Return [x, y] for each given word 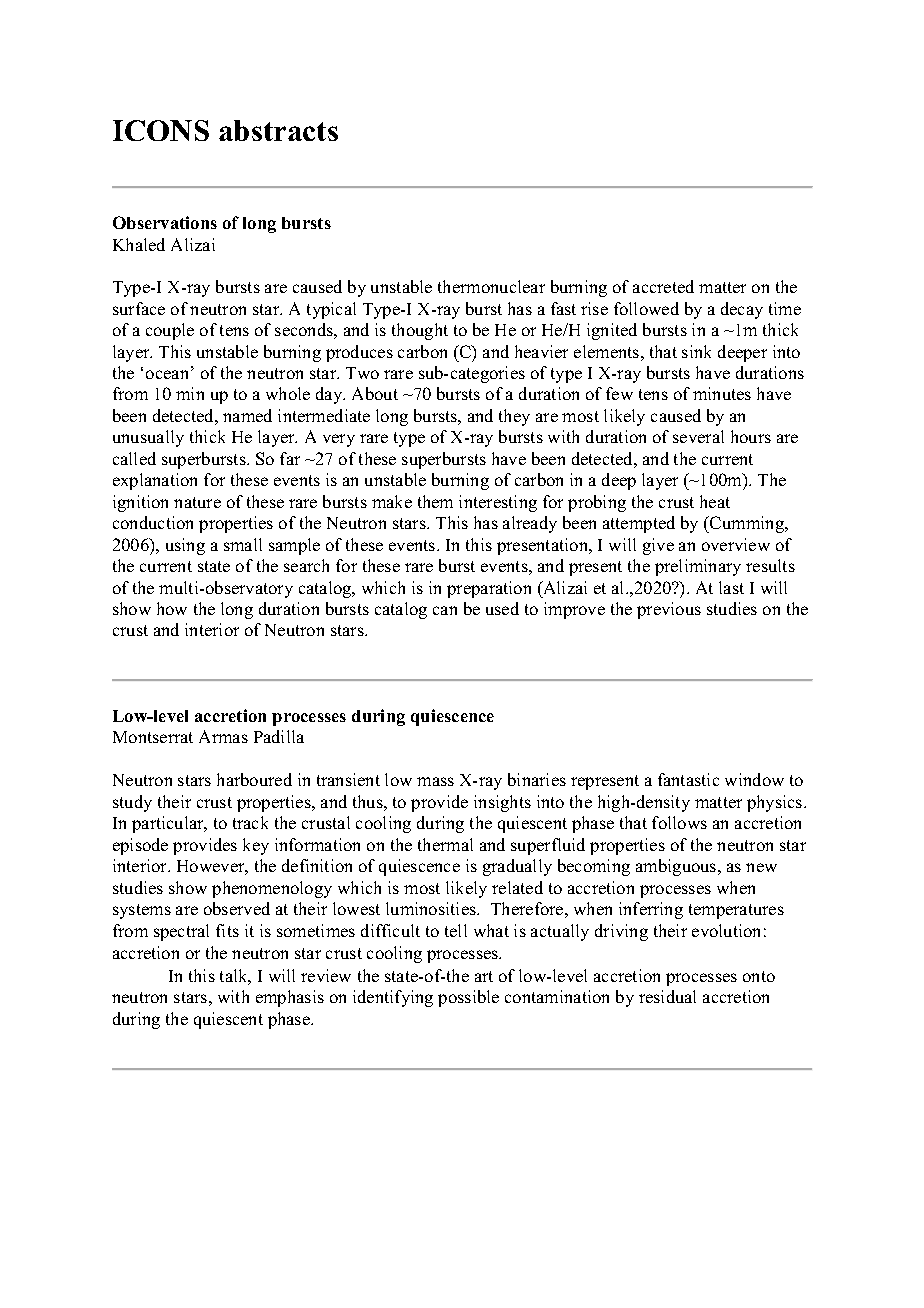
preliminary [698, 567]
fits [227, 930]
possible [468, 998]
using [185, 546]
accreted [663, 286]
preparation [489, 589]
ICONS [161, 130]
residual [667, 996]
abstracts [278, 130]
